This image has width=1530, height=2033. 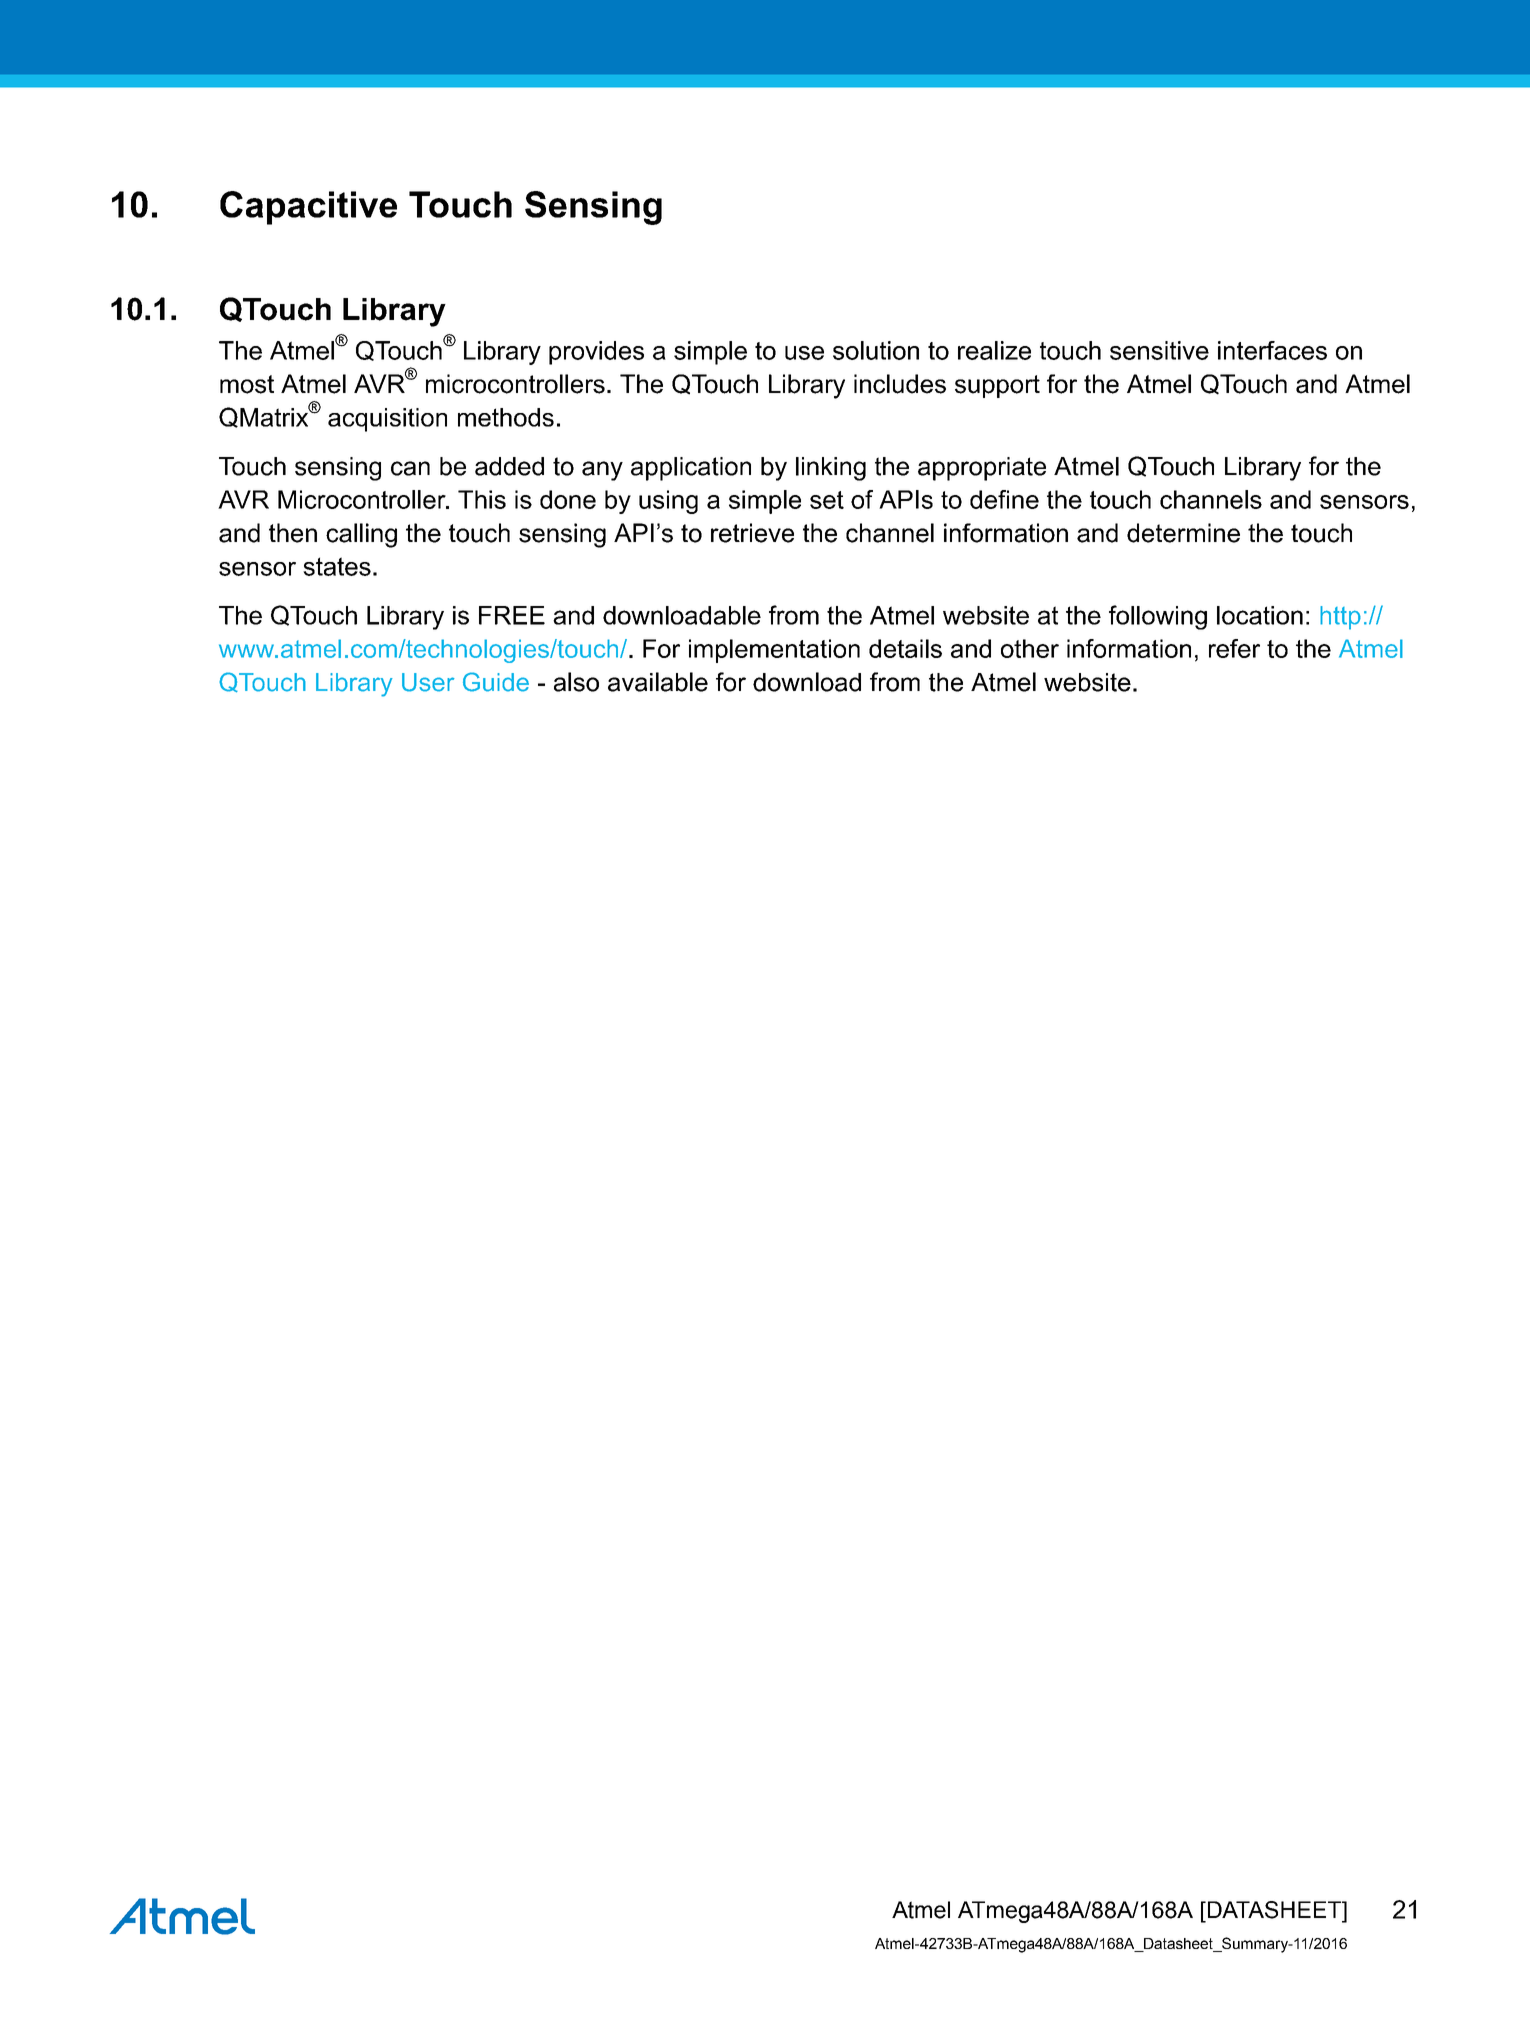 I want to click on solution, so click(x=876, y=350).
